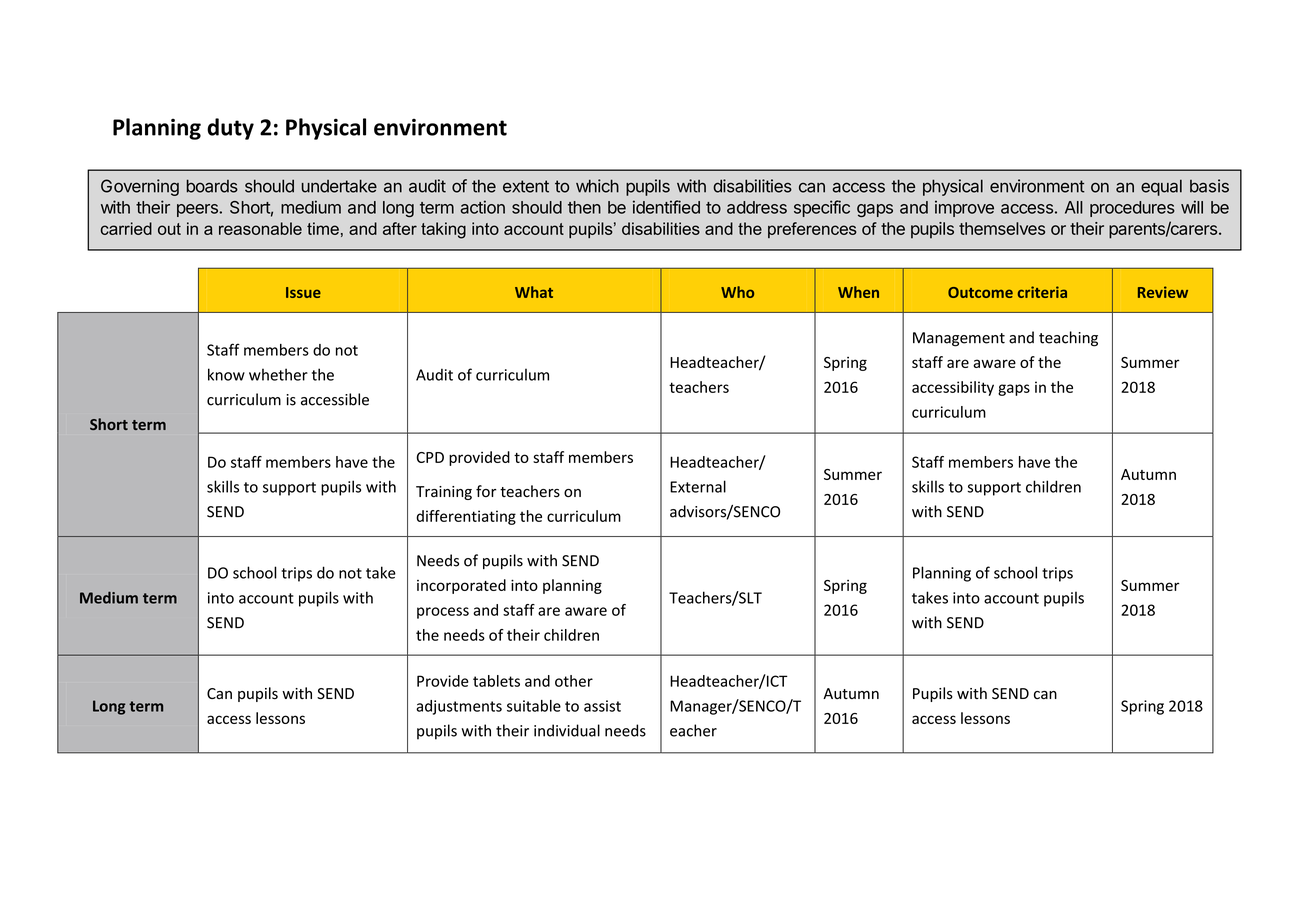 The image size is (1308, 924). I want to click on for, so click(486, 491).
